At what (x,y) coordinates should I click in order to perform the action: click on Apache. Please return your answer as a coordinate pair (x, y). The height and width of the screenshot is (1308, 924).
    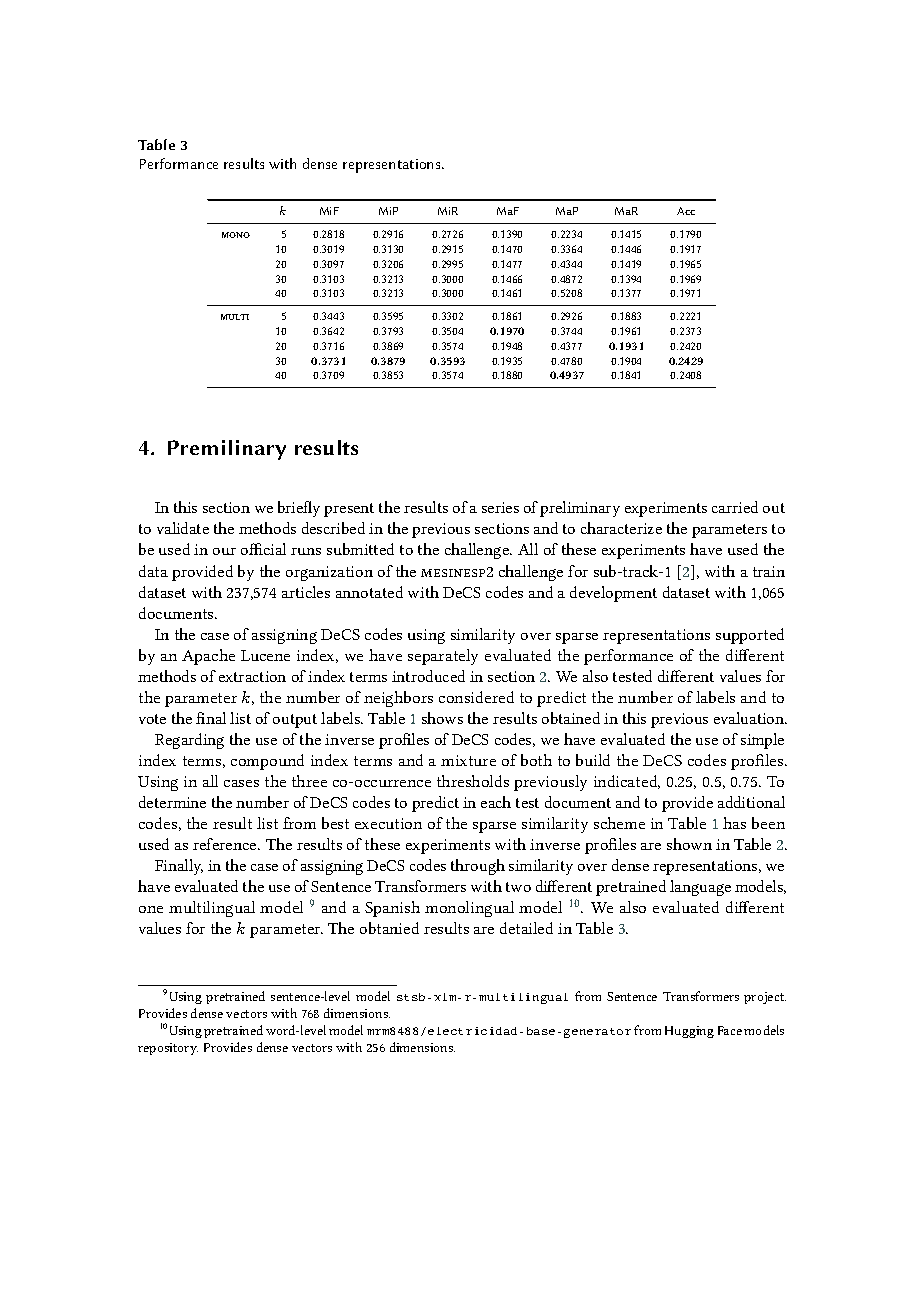
    Looking at the image, I should click on (208, 657).
